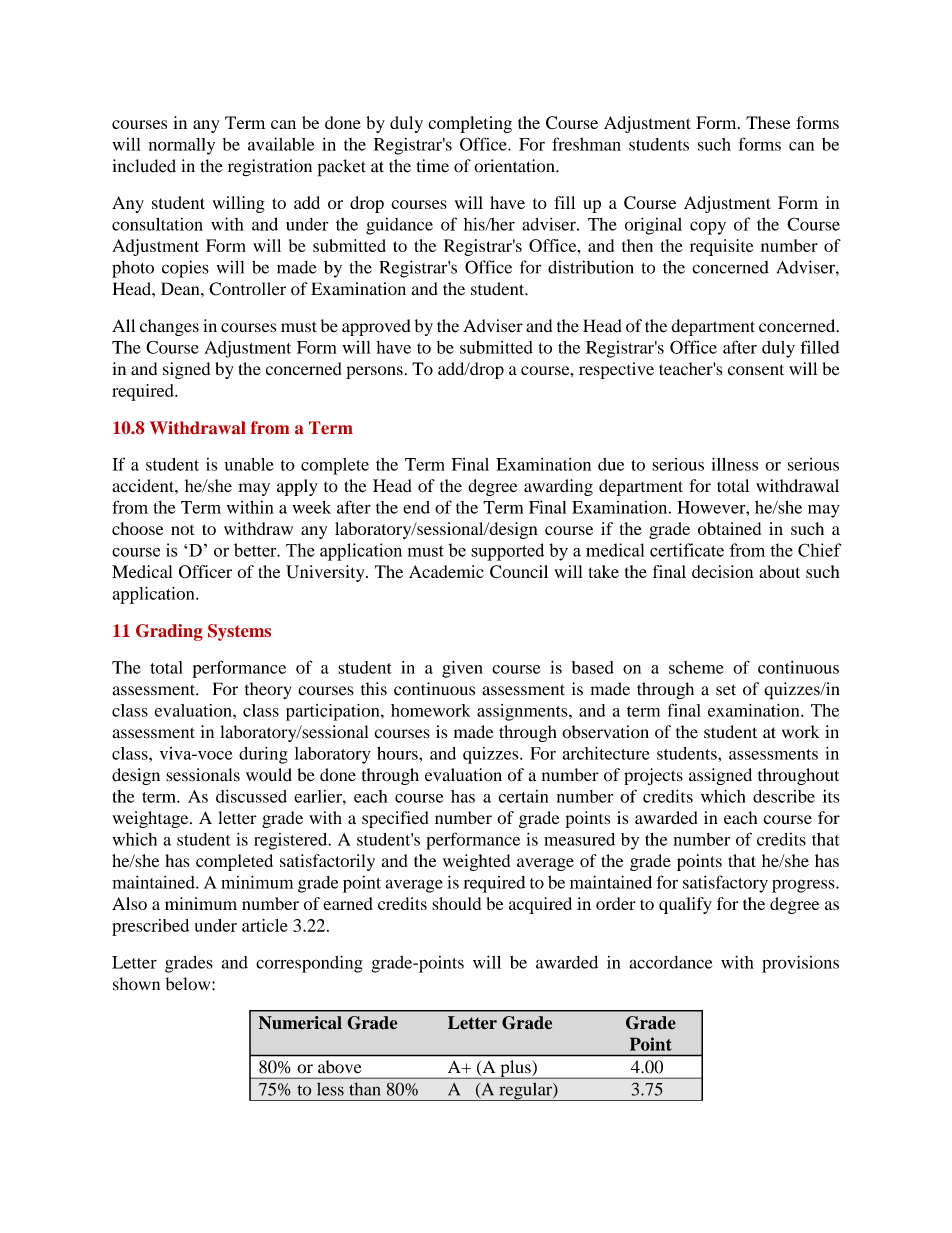 The width and height of the page is (952, 1233). Describe the element at coordinates (784, 796) in the page. I see `describe` at that location.
